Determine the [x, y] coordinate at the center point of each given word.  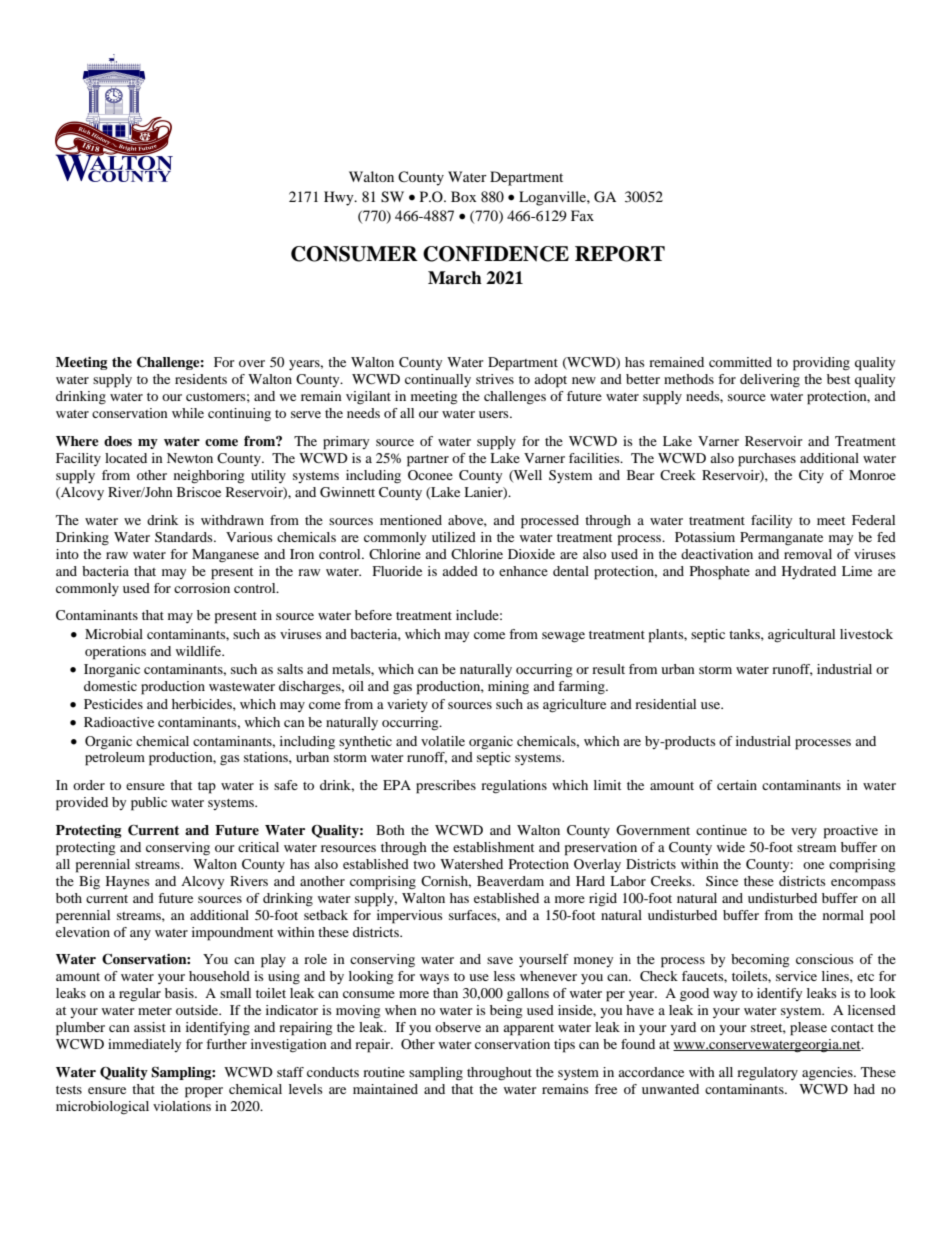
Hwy [340, 198]
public [149, 804]
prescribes [446, 787]
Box [464, 196]
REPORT [620, 254]
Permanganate [781, 538]
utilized [454, 537]
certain [737, 785]
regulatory [767, 1073]
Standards [185, 537]
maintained [385, 1089]
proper [204, 1092]
